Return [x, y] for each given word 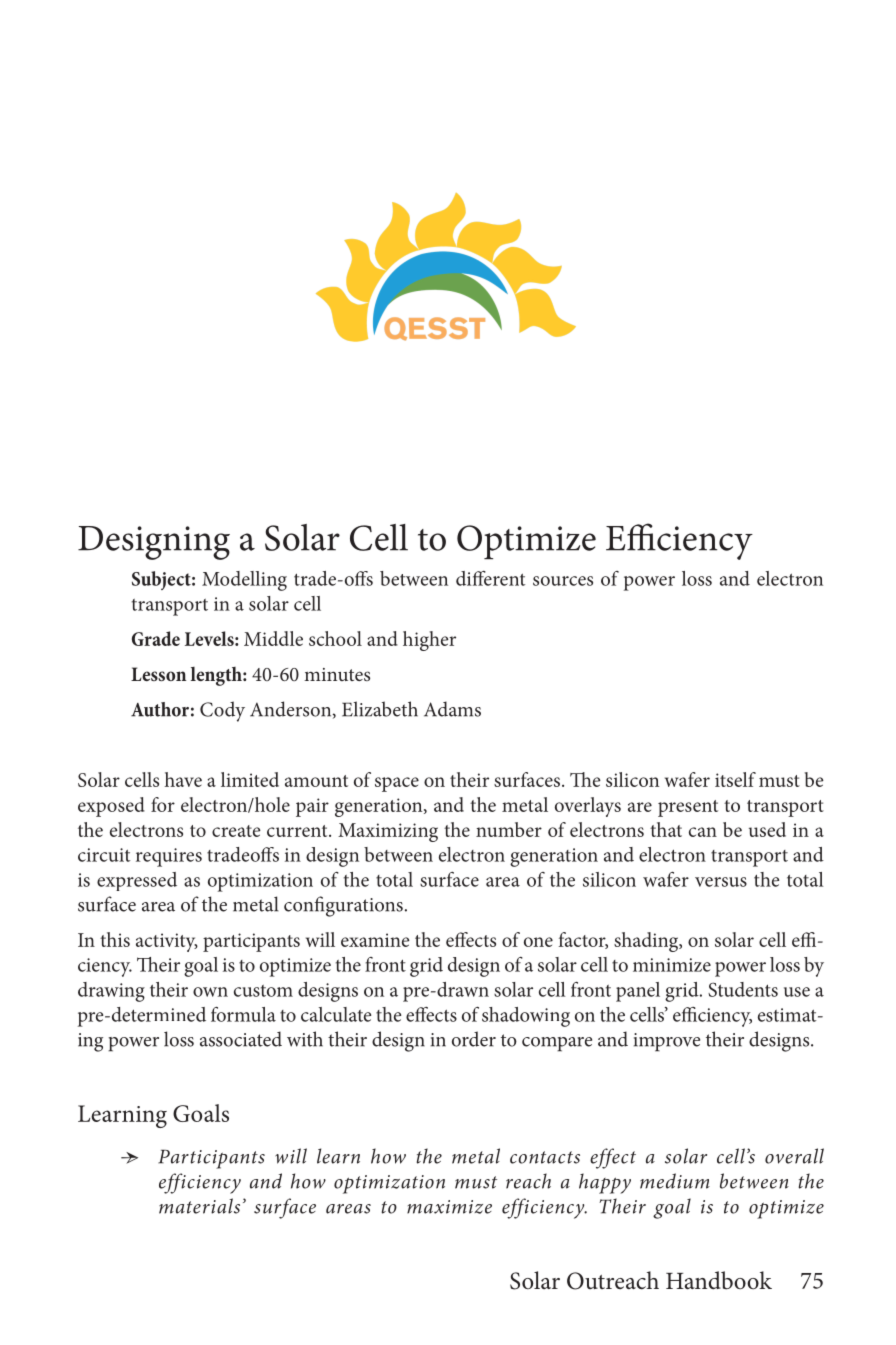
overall [794, 1156]
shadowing [526, 1017]
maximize [449, 1207]
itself [735, 779]
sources [563, 581]
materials [199, 1206]
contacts [545, 1157]
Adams [452, 709]
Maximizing [388, 832]
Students [743, 989]
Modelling [244, 581]
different [490, 578]
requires [169, 857]
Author [160, 709]
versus [721, 882]
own [210, 992]
